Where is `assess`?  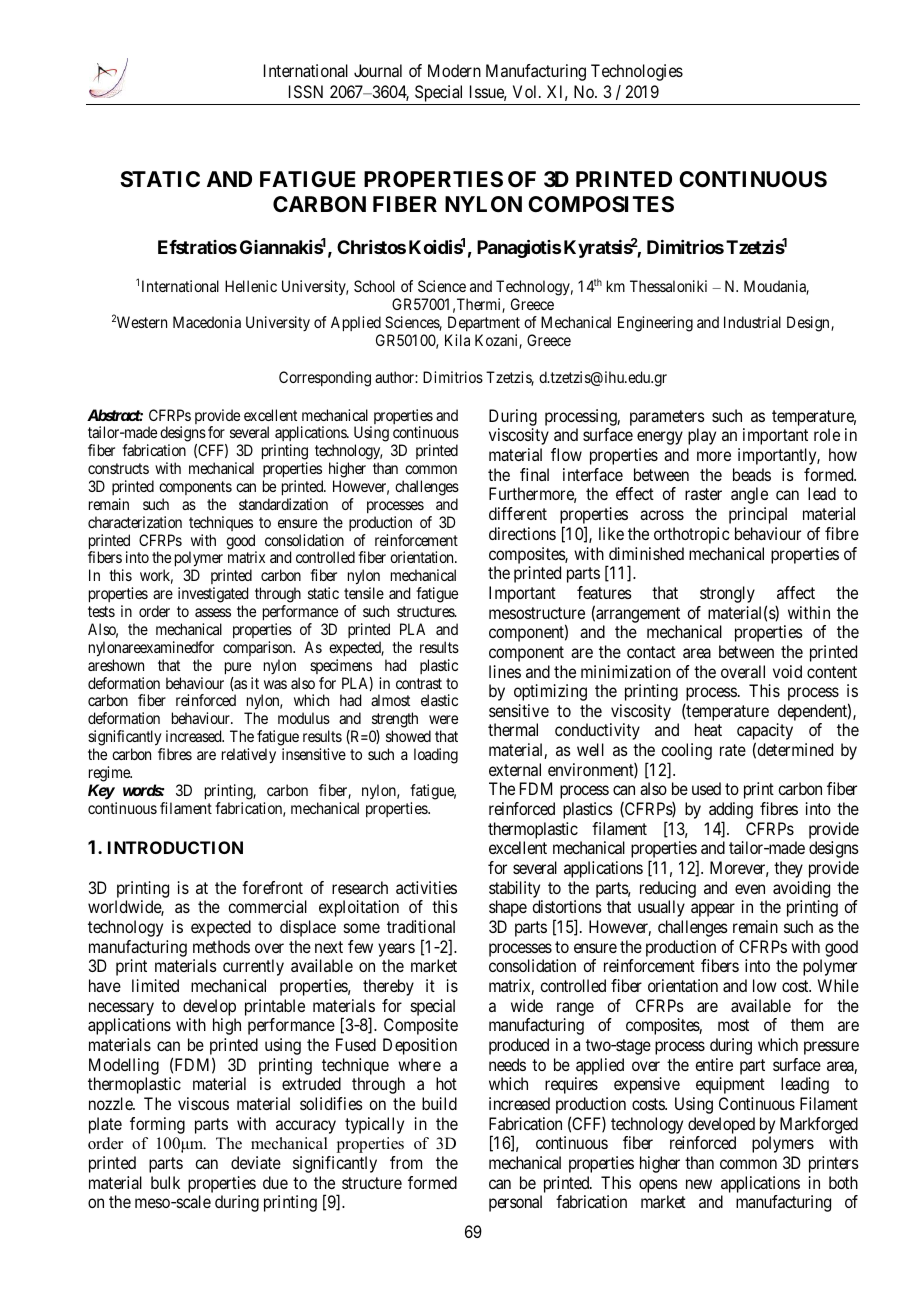
assess is located at coordinates (213, 612).
